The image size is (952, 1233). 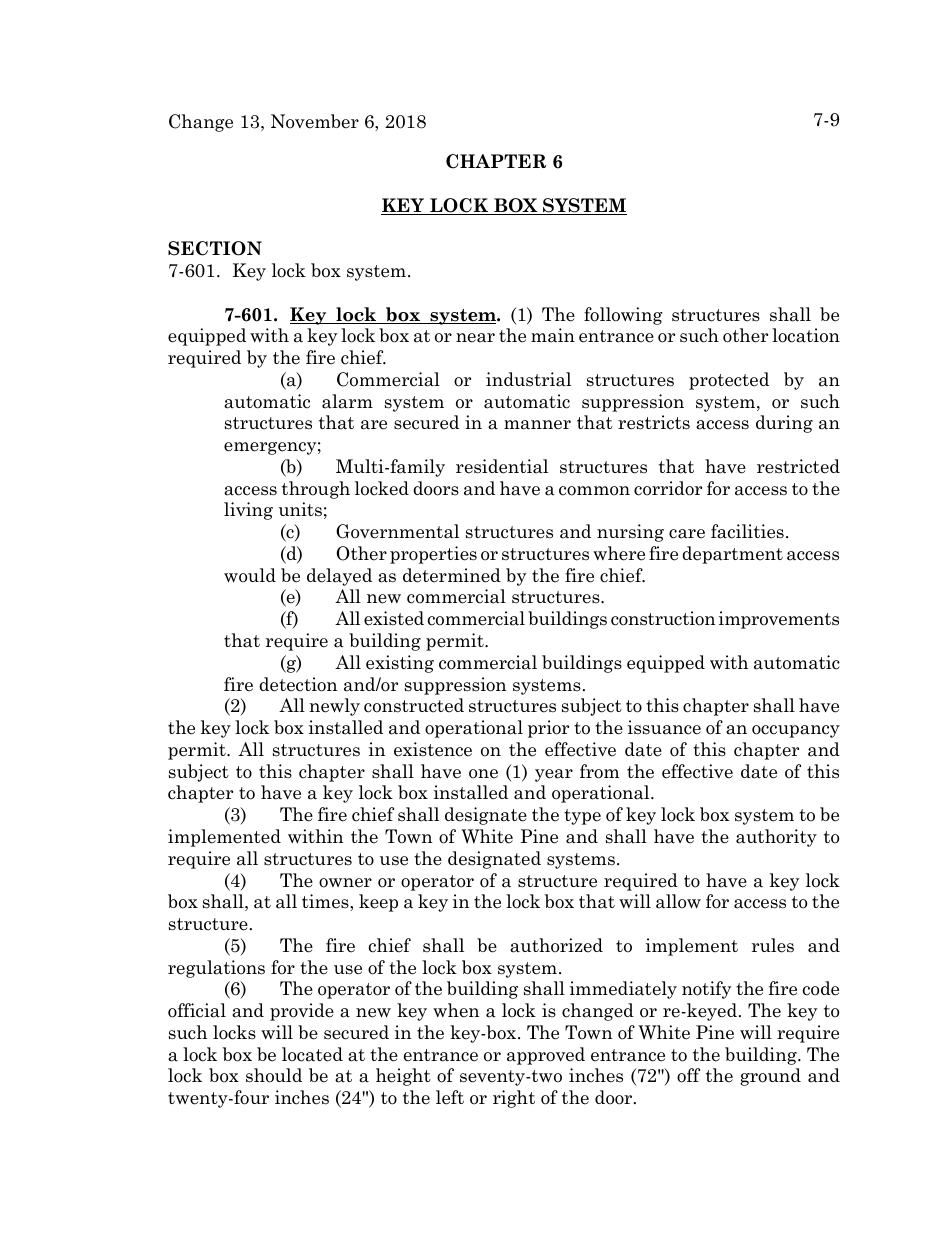 What do you see at coordinates (274, 1075) in the screenshot?
I see `should` at bounding box center [274, 1075].
